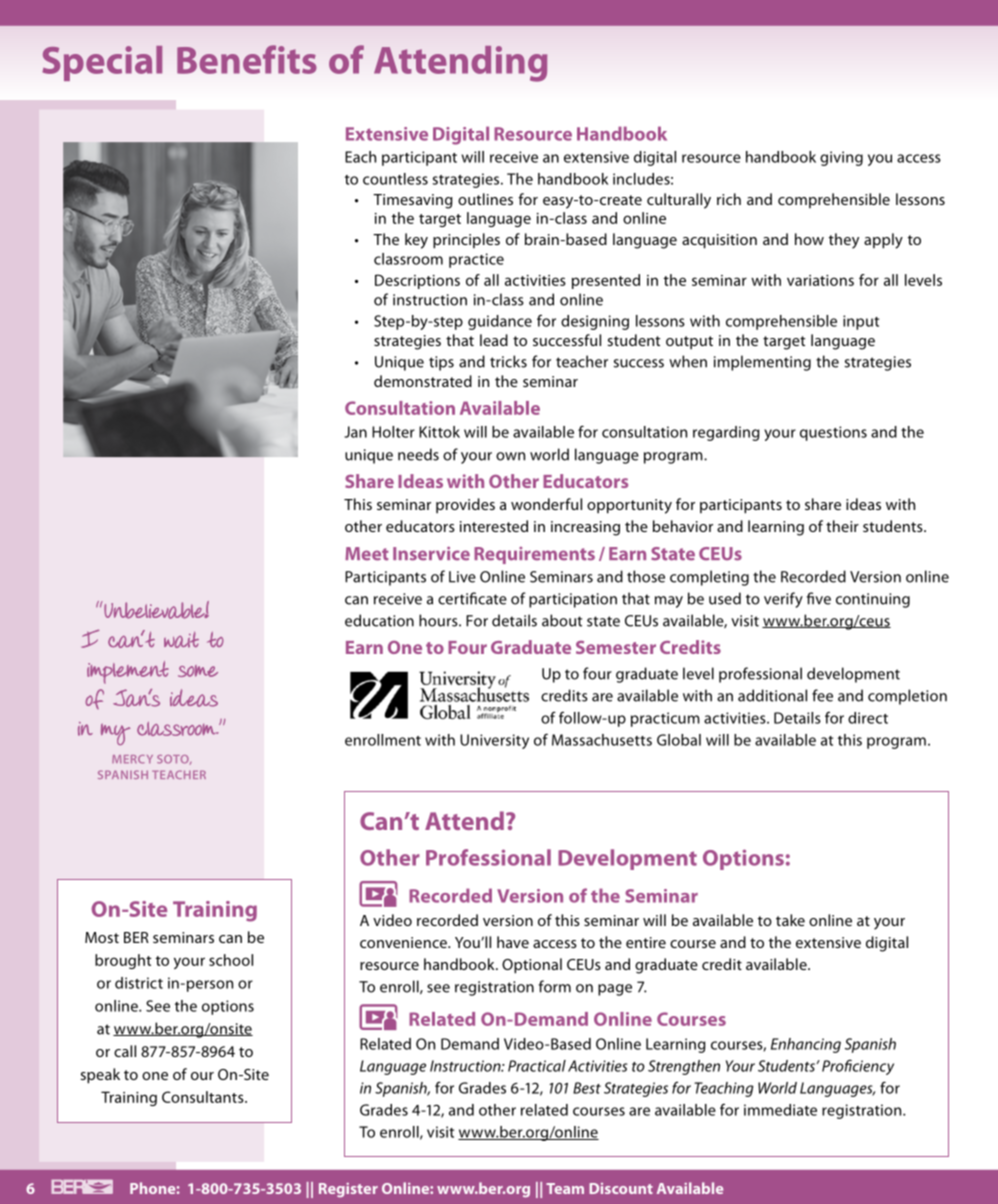 The height and width of the page is (1204, 998). What do you see at coordinates (204, 1097) in the page?
I see `Consultants` at bounding box center [204, 1097].
